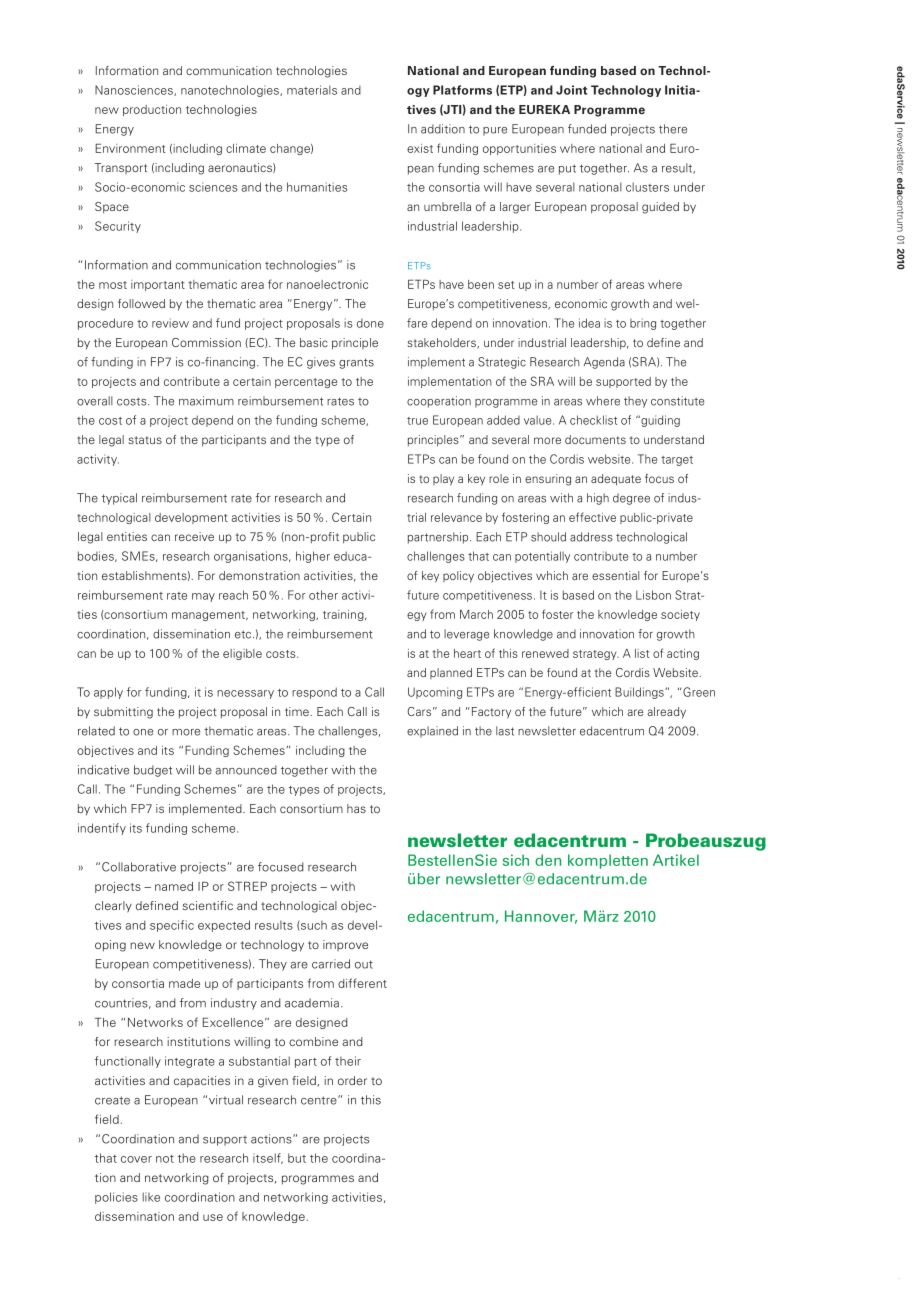 Image resolution: width=924 pixels, height=1308 pixels. Describe the element at coordinates (676, 860) in the image. I see `Artikel` at that location.
